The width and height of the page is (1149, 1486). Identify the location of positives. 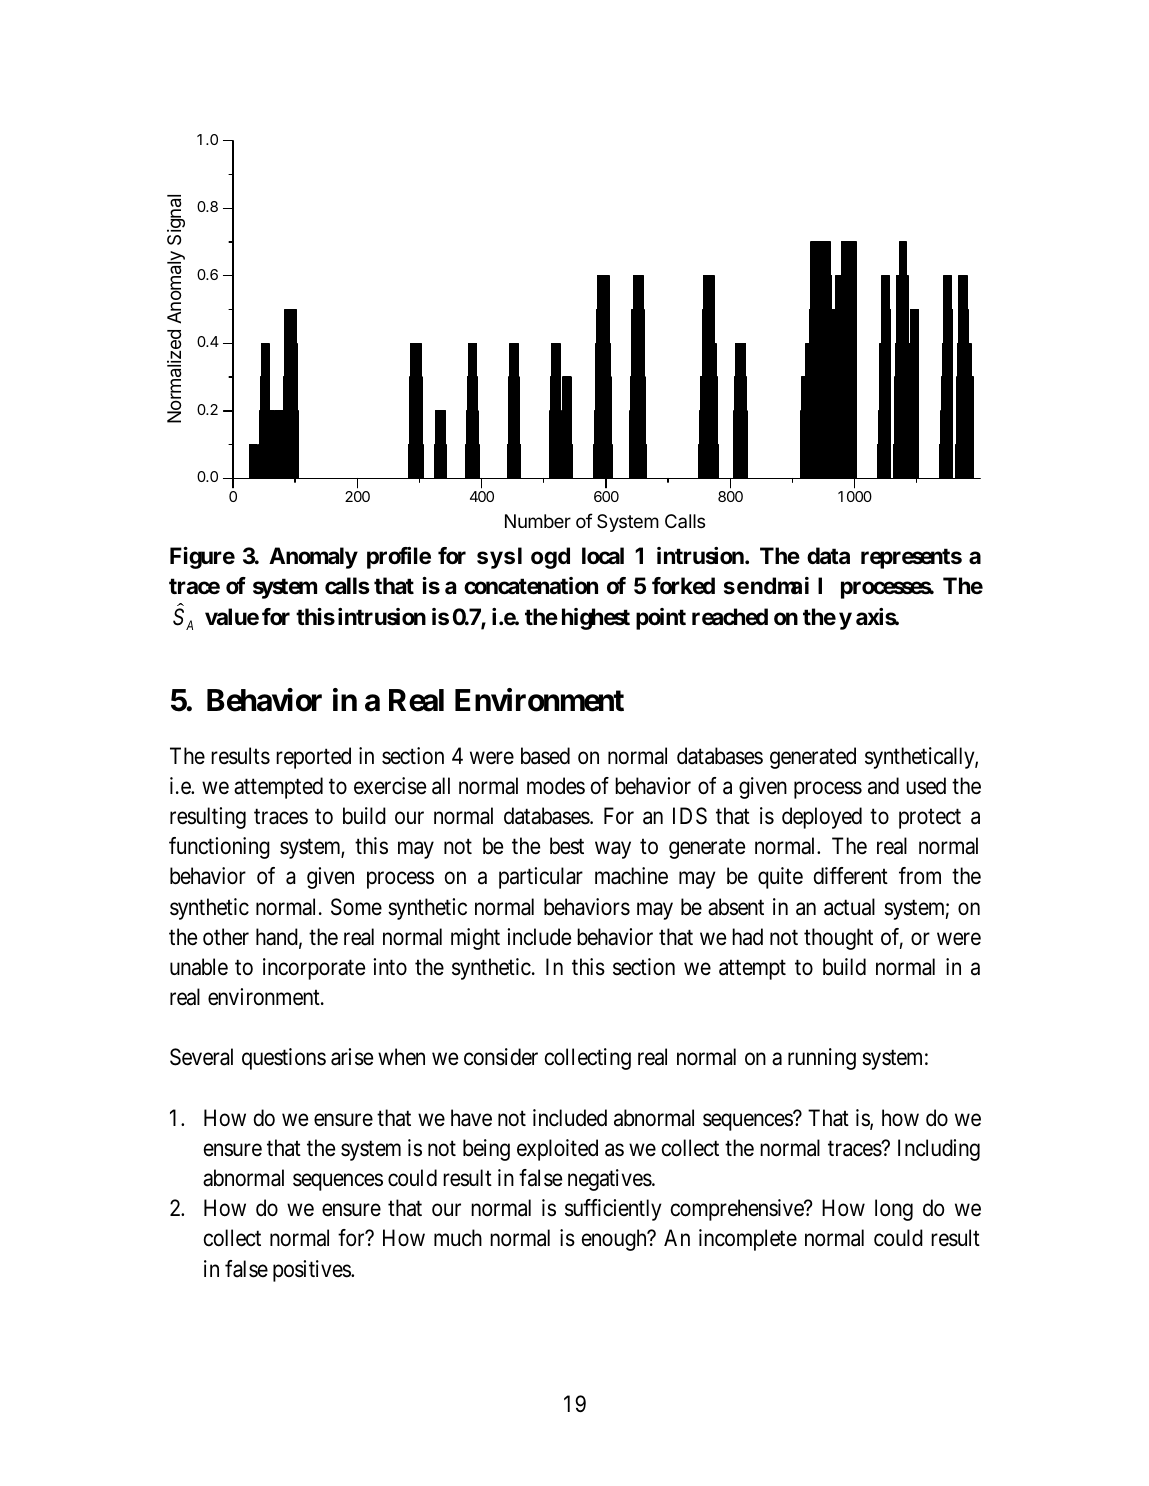
(312, 1271).
